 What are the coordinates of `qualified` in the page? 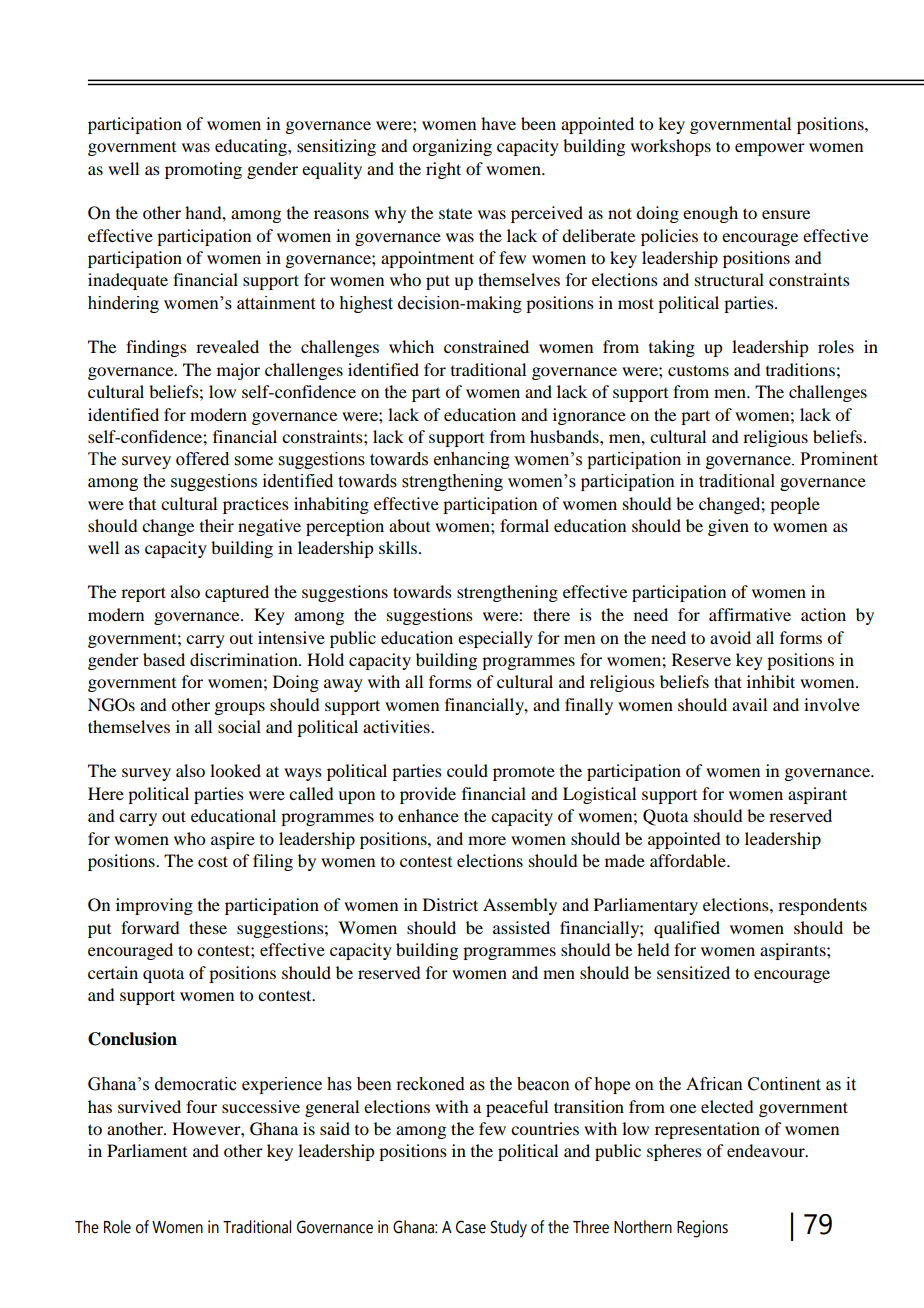 It's located at (687, 929).
